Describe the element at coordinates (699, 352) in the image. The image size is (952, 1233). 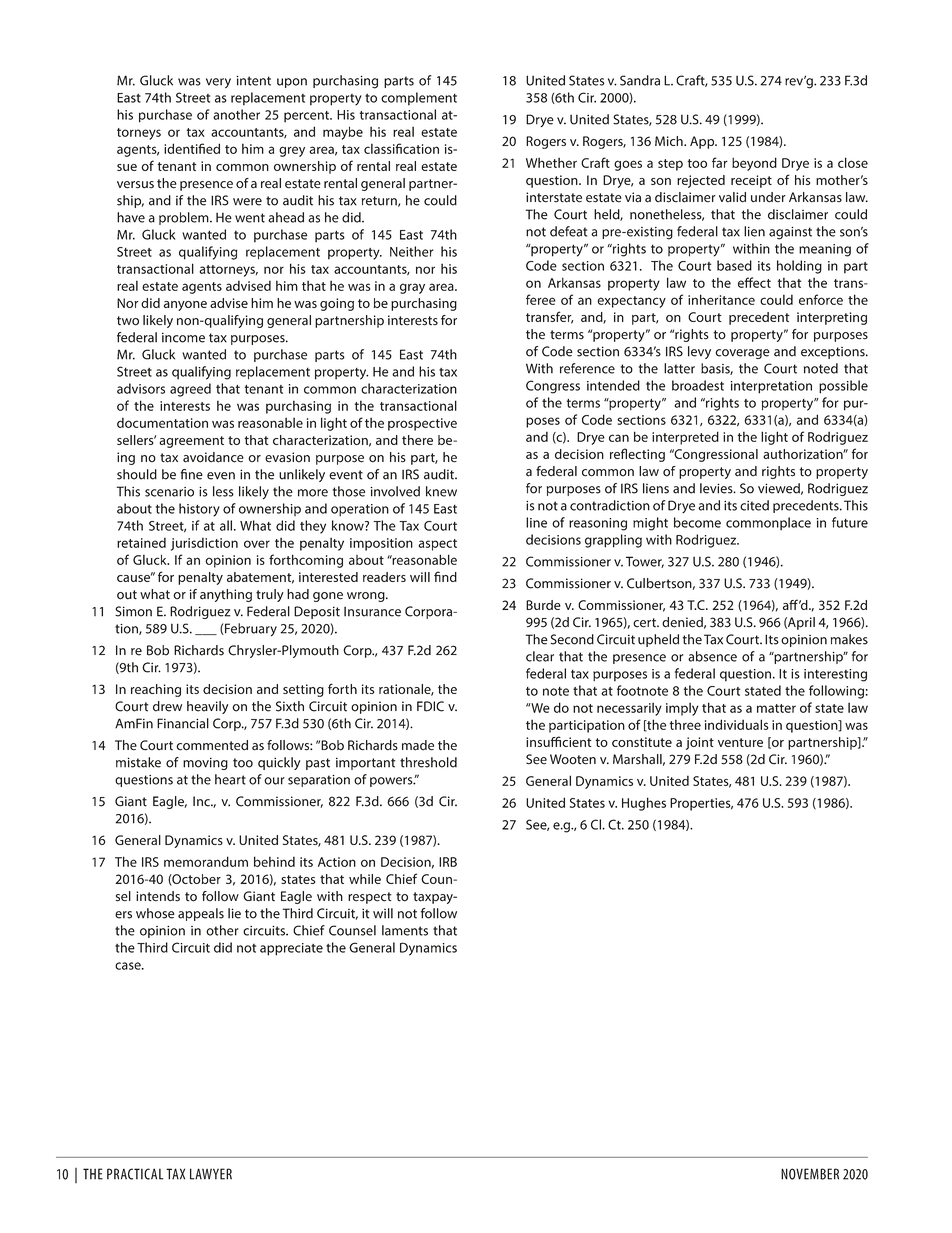
I see `levy` at that location.
